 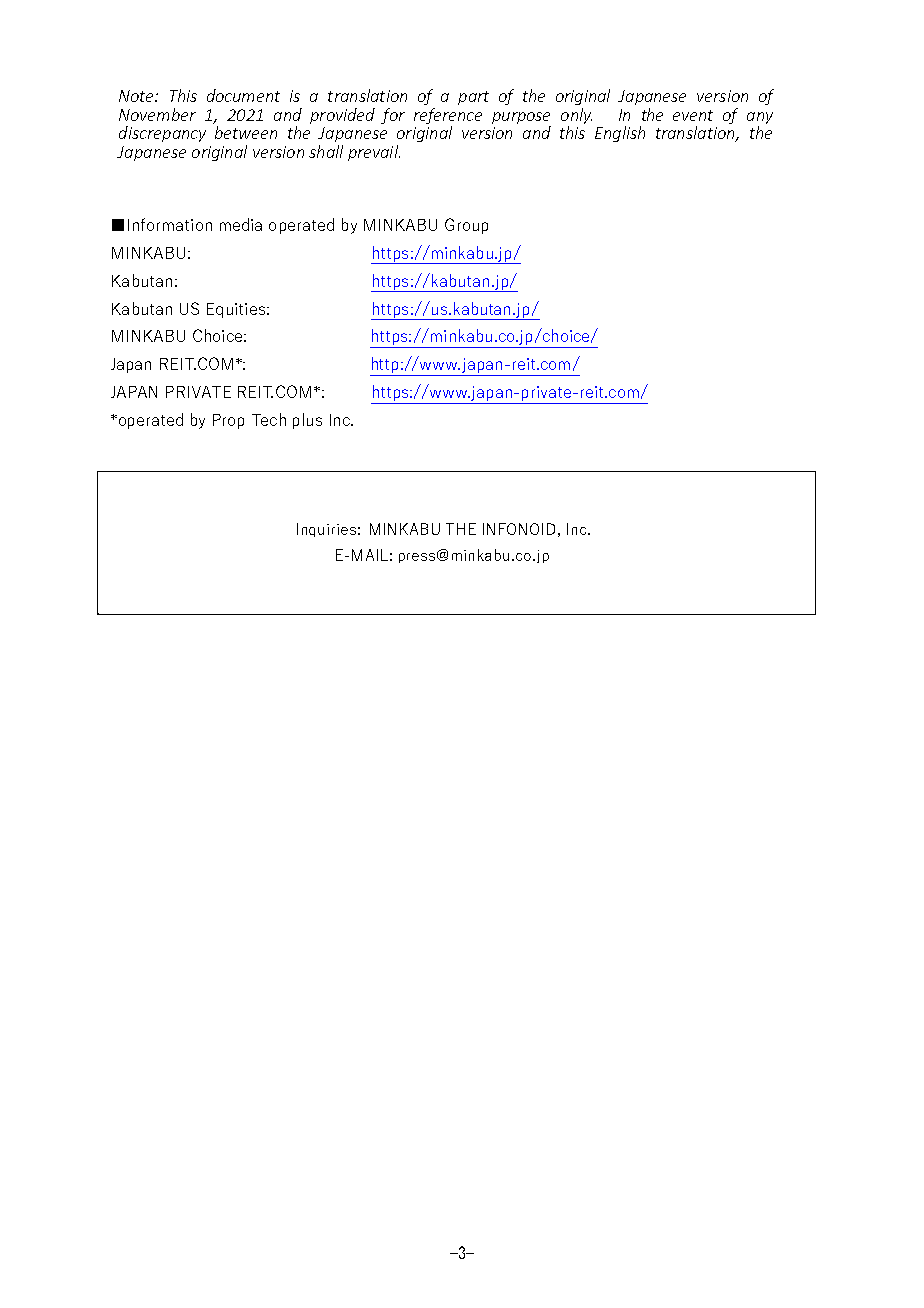 I want to click on event, so click(x=693, y=115).
